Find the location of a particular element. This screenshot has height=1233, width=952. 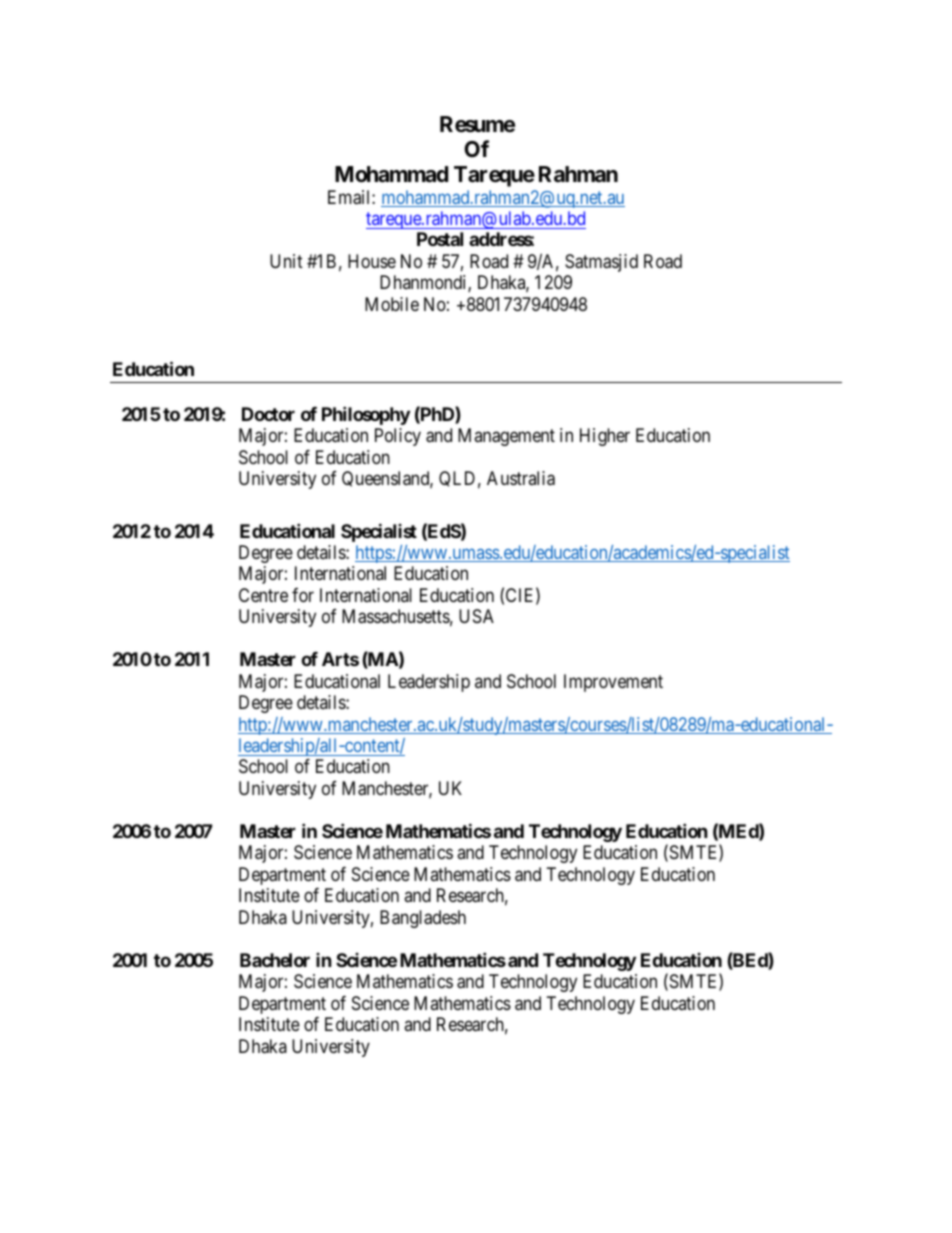

Bachelor is located at coordinates (275, 960).
